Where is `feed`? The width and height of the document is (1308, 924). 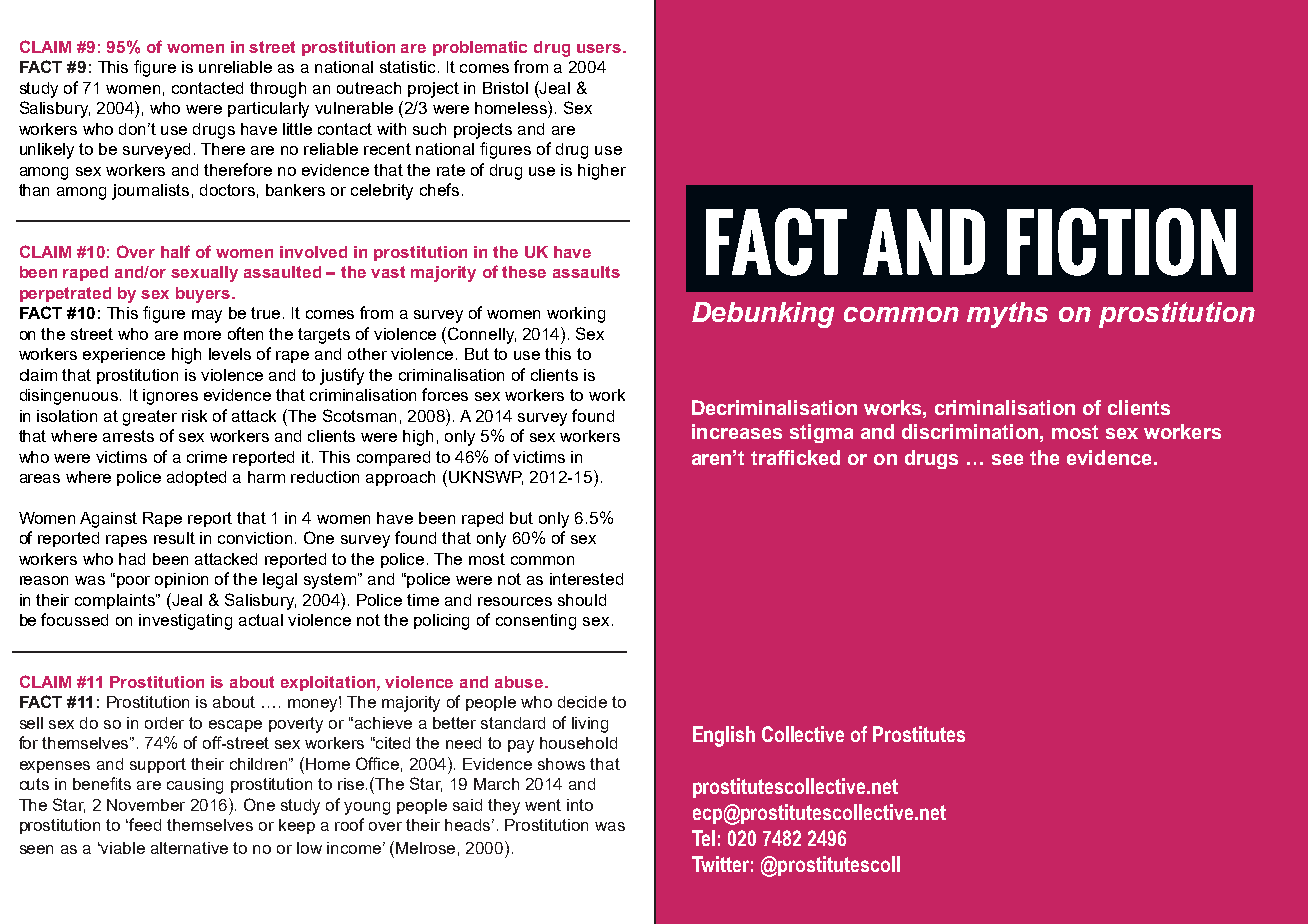
feed is located at coordinates (145, 824).
